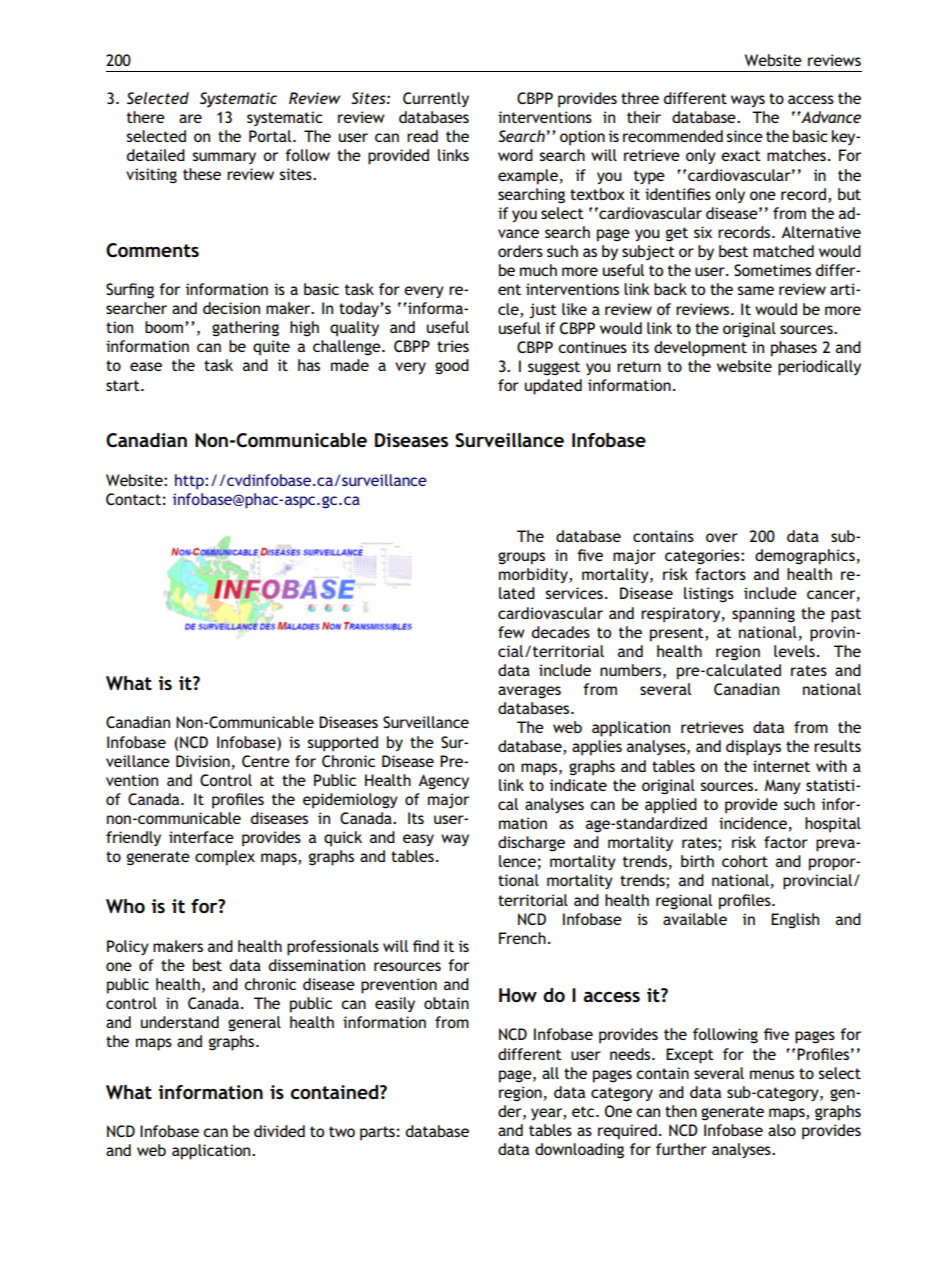  Describe the element at coordinates (422, 136) in the screenshot. I see `read` at that location.
